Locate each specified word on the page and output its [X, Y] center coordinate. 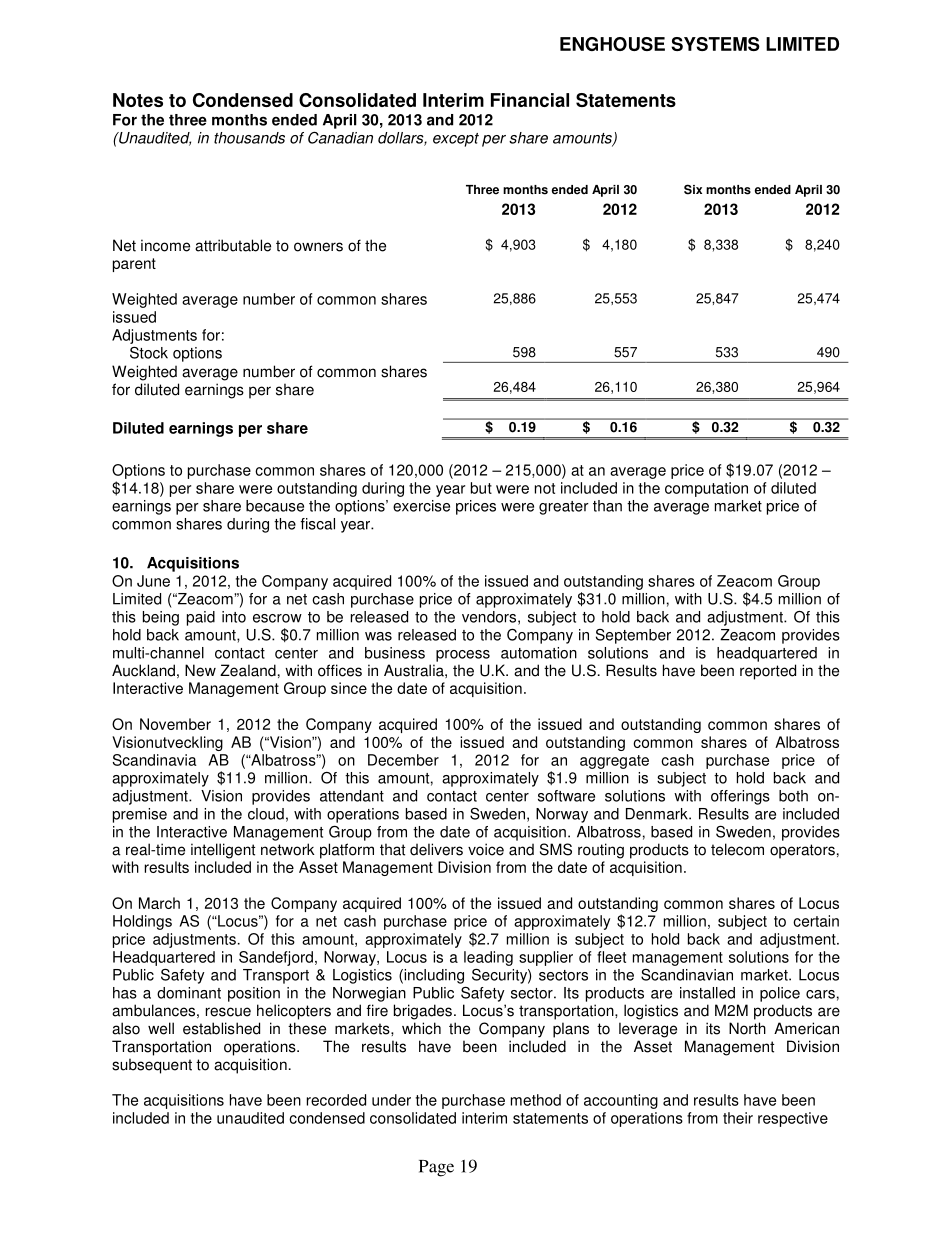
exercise [421, 506]
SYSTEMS [715, 44]
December [403, 760]
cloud [266, 814]
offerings [740, 797]
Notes [138, 100]
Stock [149, 352]
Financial [530, 100]
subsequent [152, 1066]
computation [706, 489]
